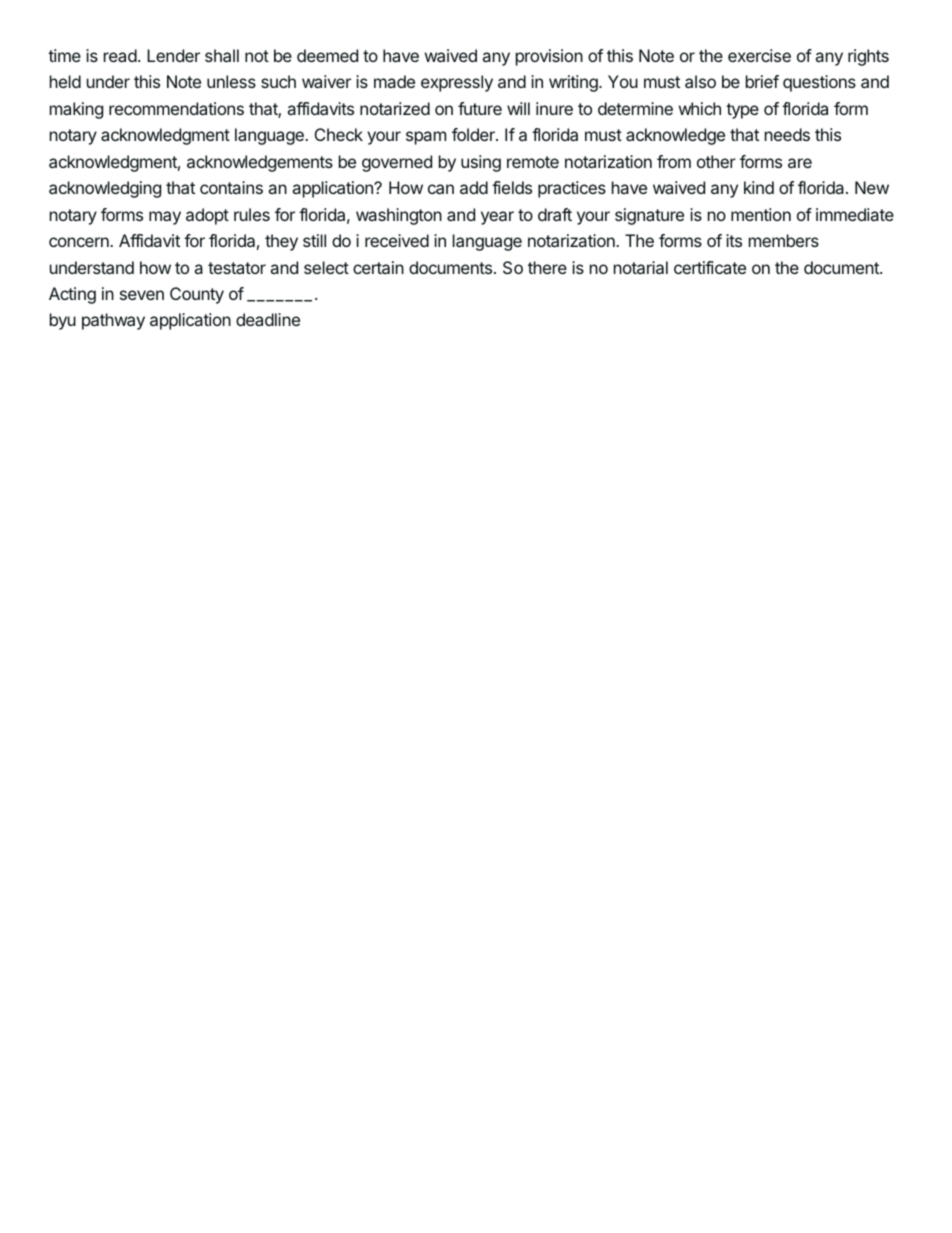 The image size is (952, 1233). What do you see at coordinates (173, 55) in the document?
I see `Lender` at bounding box center [173, 55].
